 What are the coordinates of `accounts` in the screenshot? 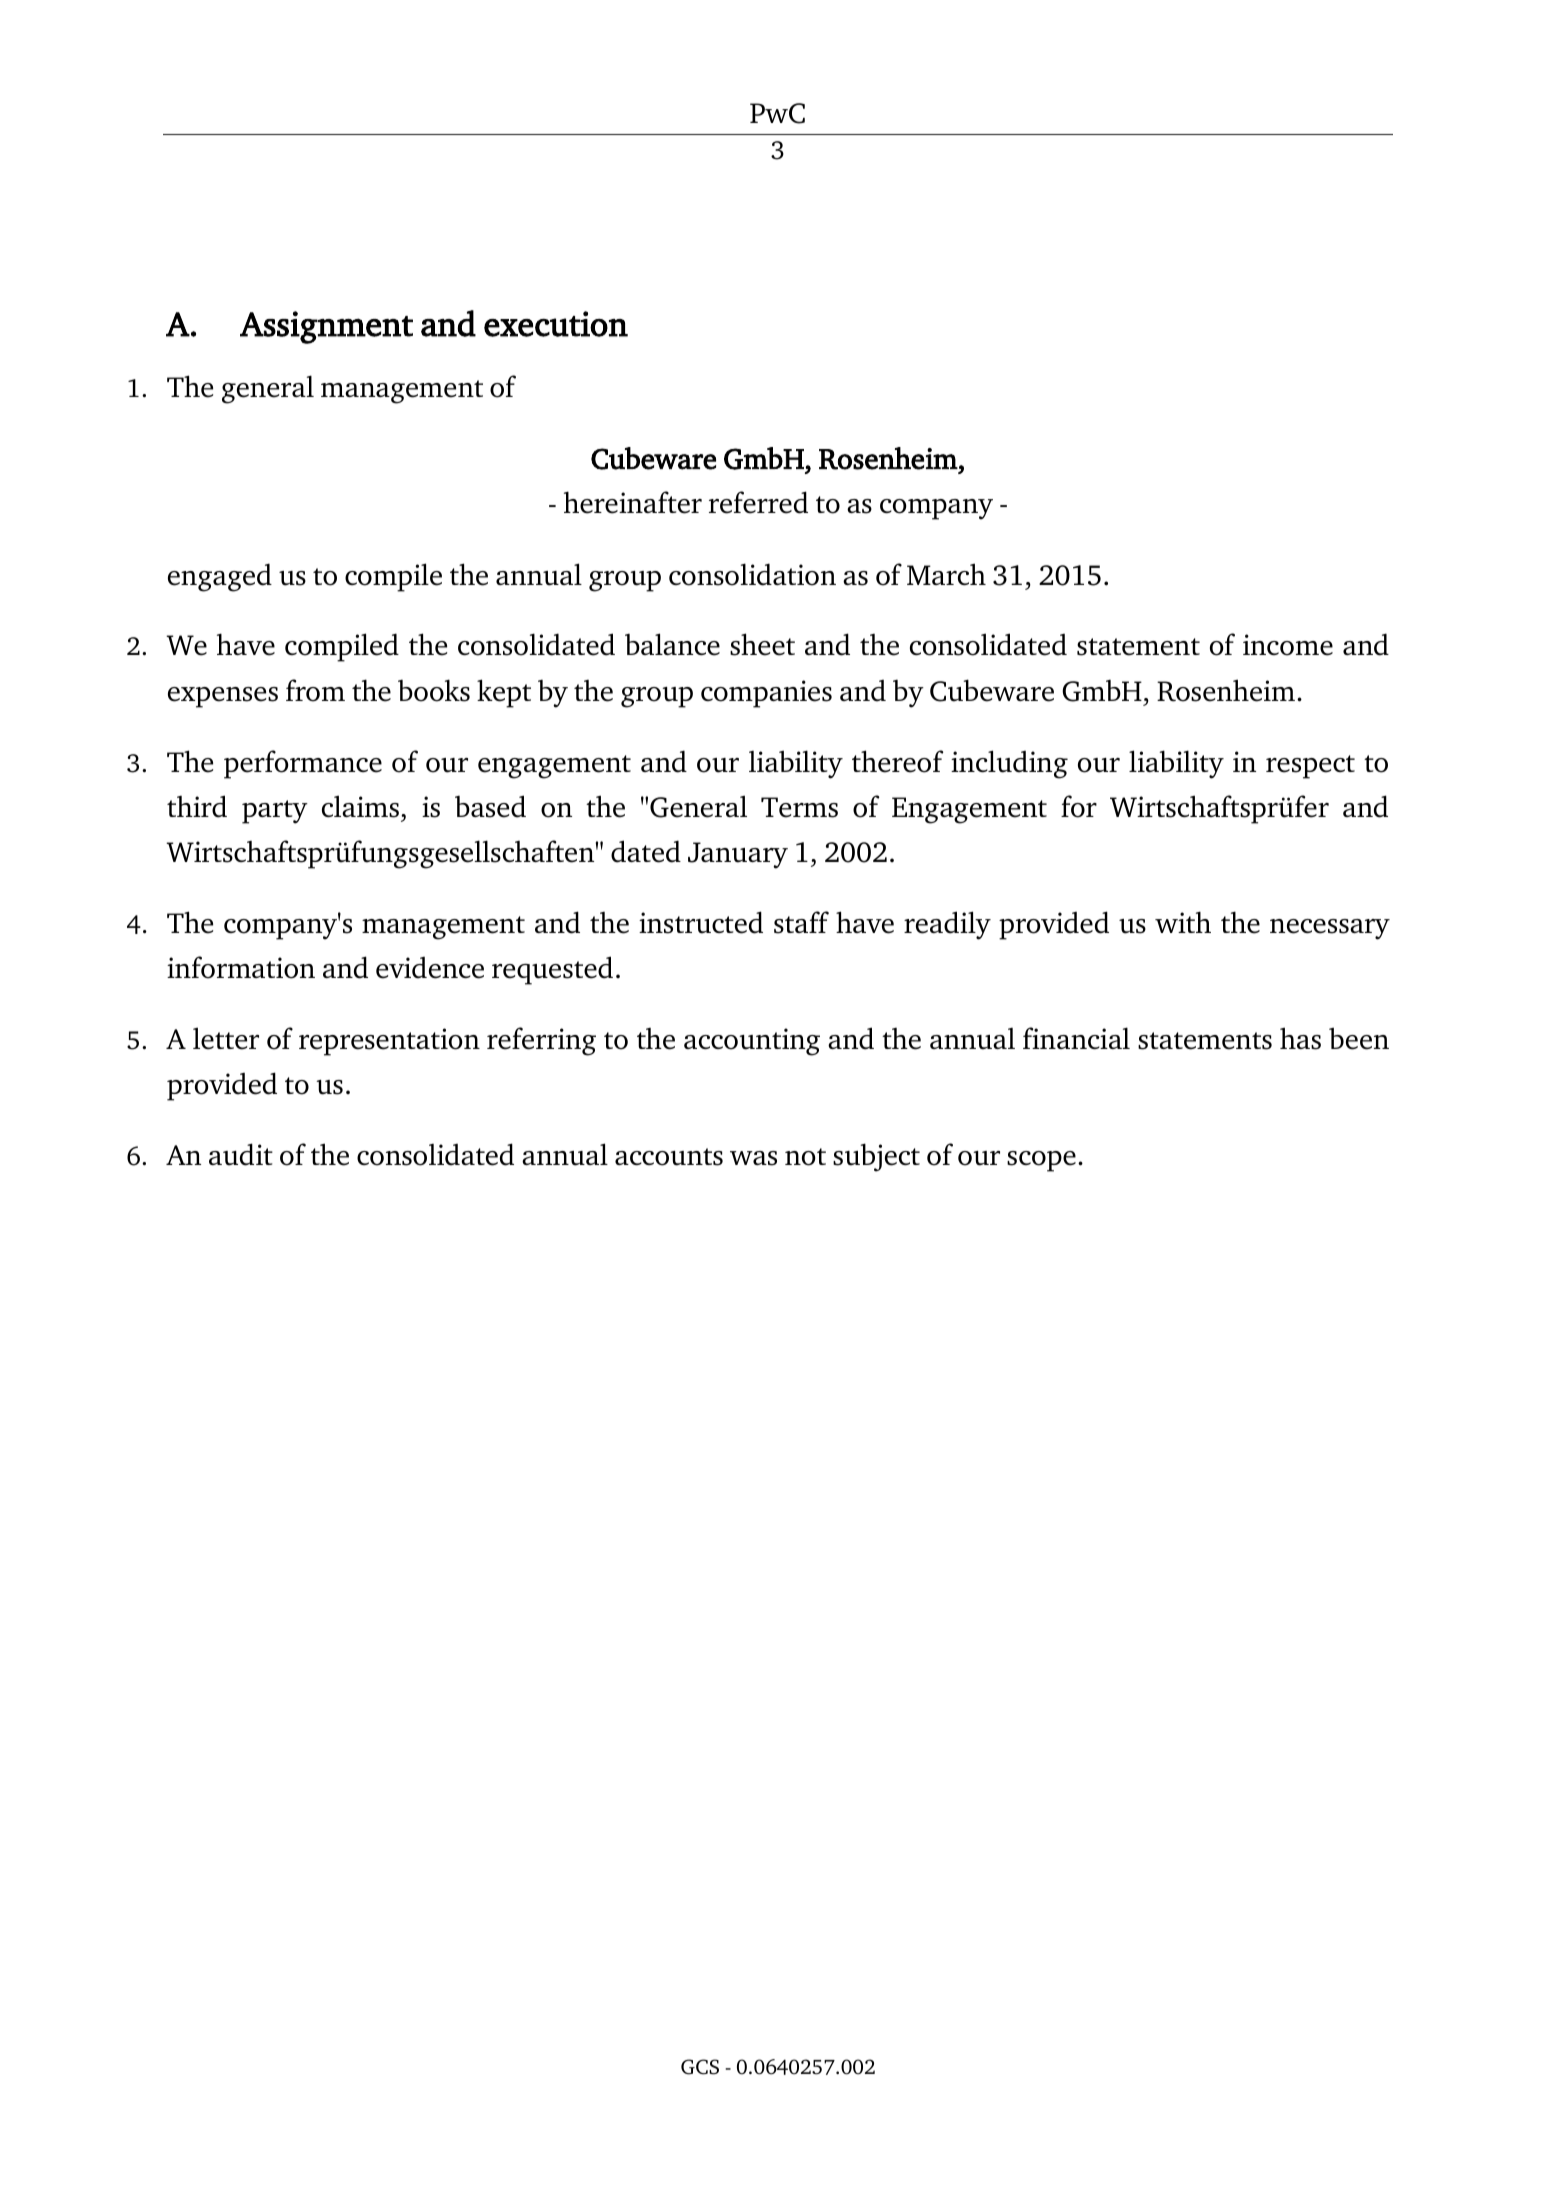 It's located at (669, 1157).
